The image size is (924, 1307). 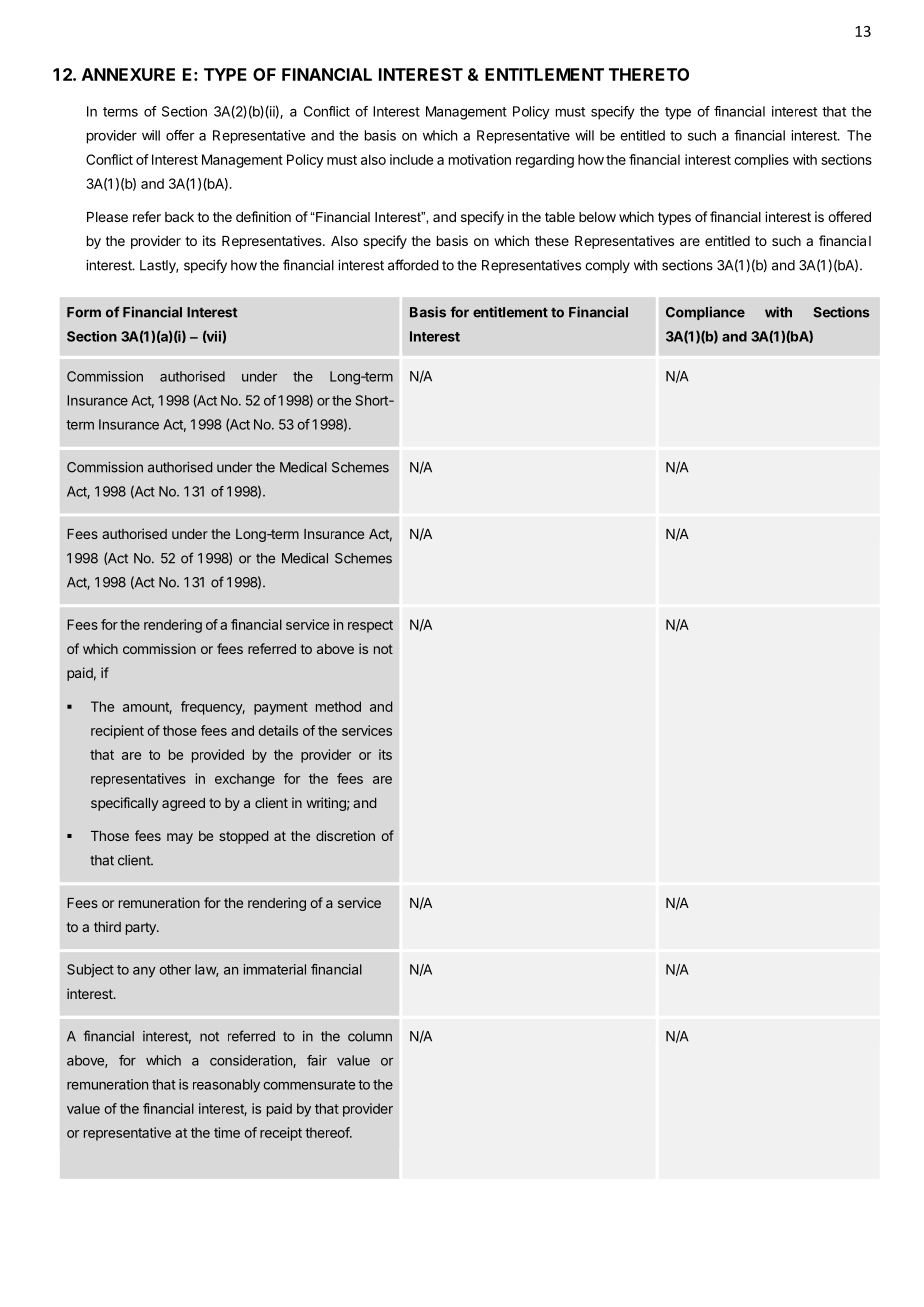 What do you see at coordinates (179, 217) in the page?
I see `back` at bounding box center [179, 217].
